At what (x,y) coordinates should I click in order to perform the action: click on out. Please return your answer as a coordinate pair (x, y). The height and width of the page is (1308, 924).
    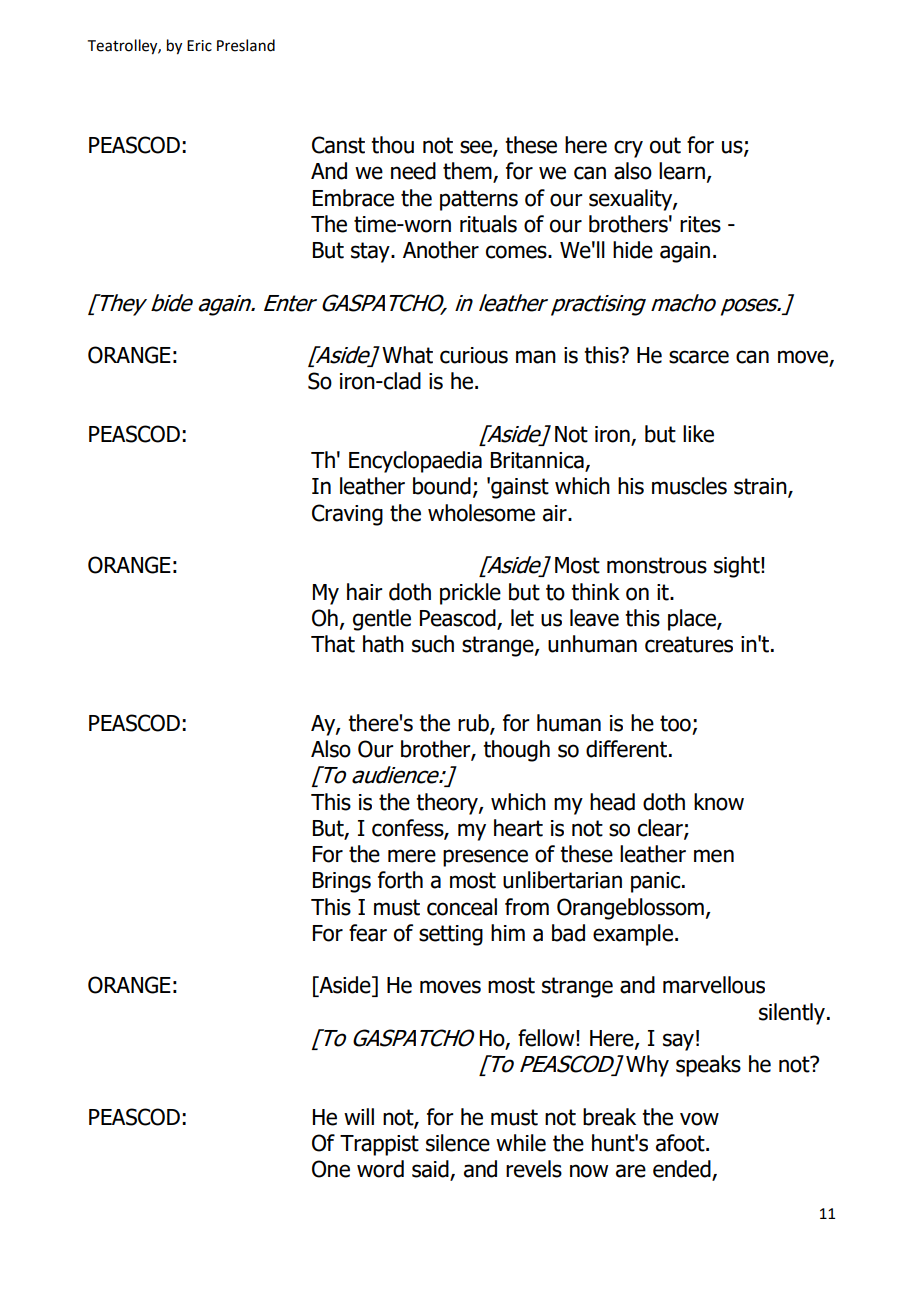
    Looking at the image, I should click on (665, 145).
